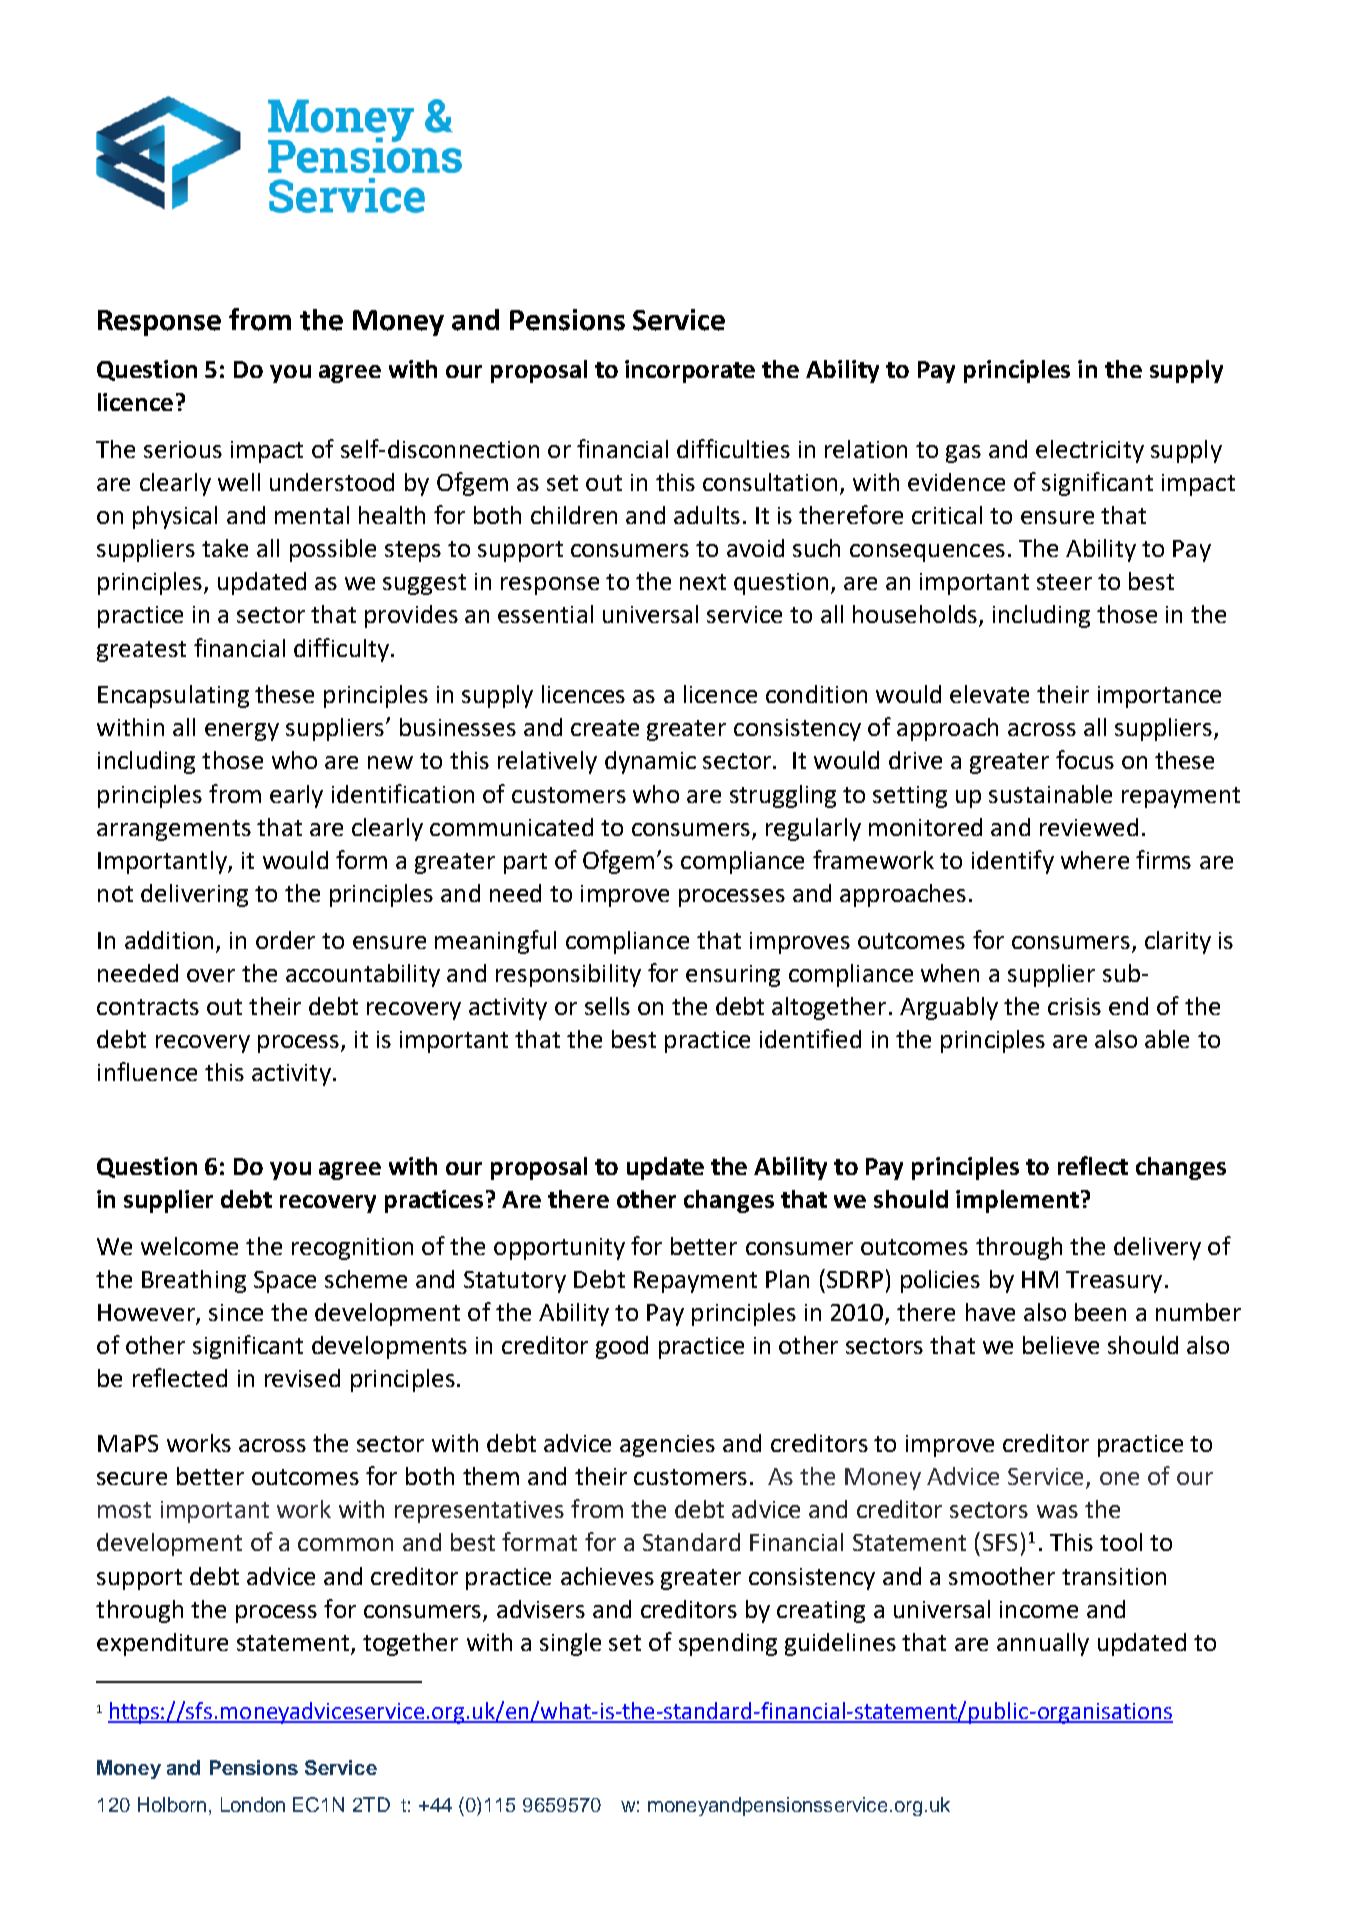 The width and height of the screenshot is (1347, 1905). Describe the element at coordinates (147, 1071) in the screenshot. I see `influence` at that location.
